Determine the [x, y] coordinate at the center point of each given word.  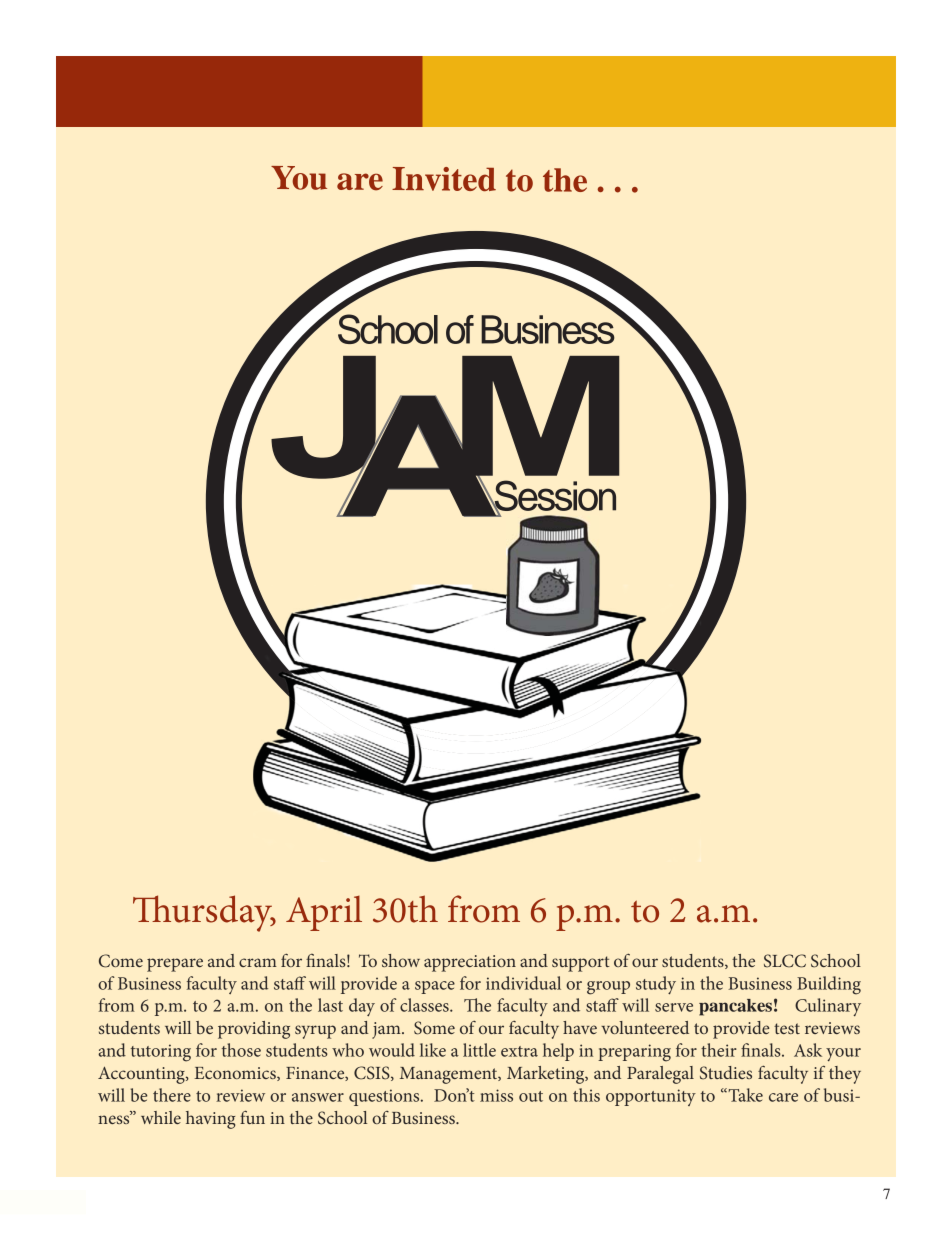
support [581, 964]
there [172, 1095]
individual [523, 983]
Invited [444, 179]
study [656, 985]
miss [496, 1095]
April [324, 913]
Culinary [828, 1007]
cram [258, 962]
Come [121, 961]
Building [829, 985]
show [401, 960]
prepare [175, 965]
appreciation [470, 963]
